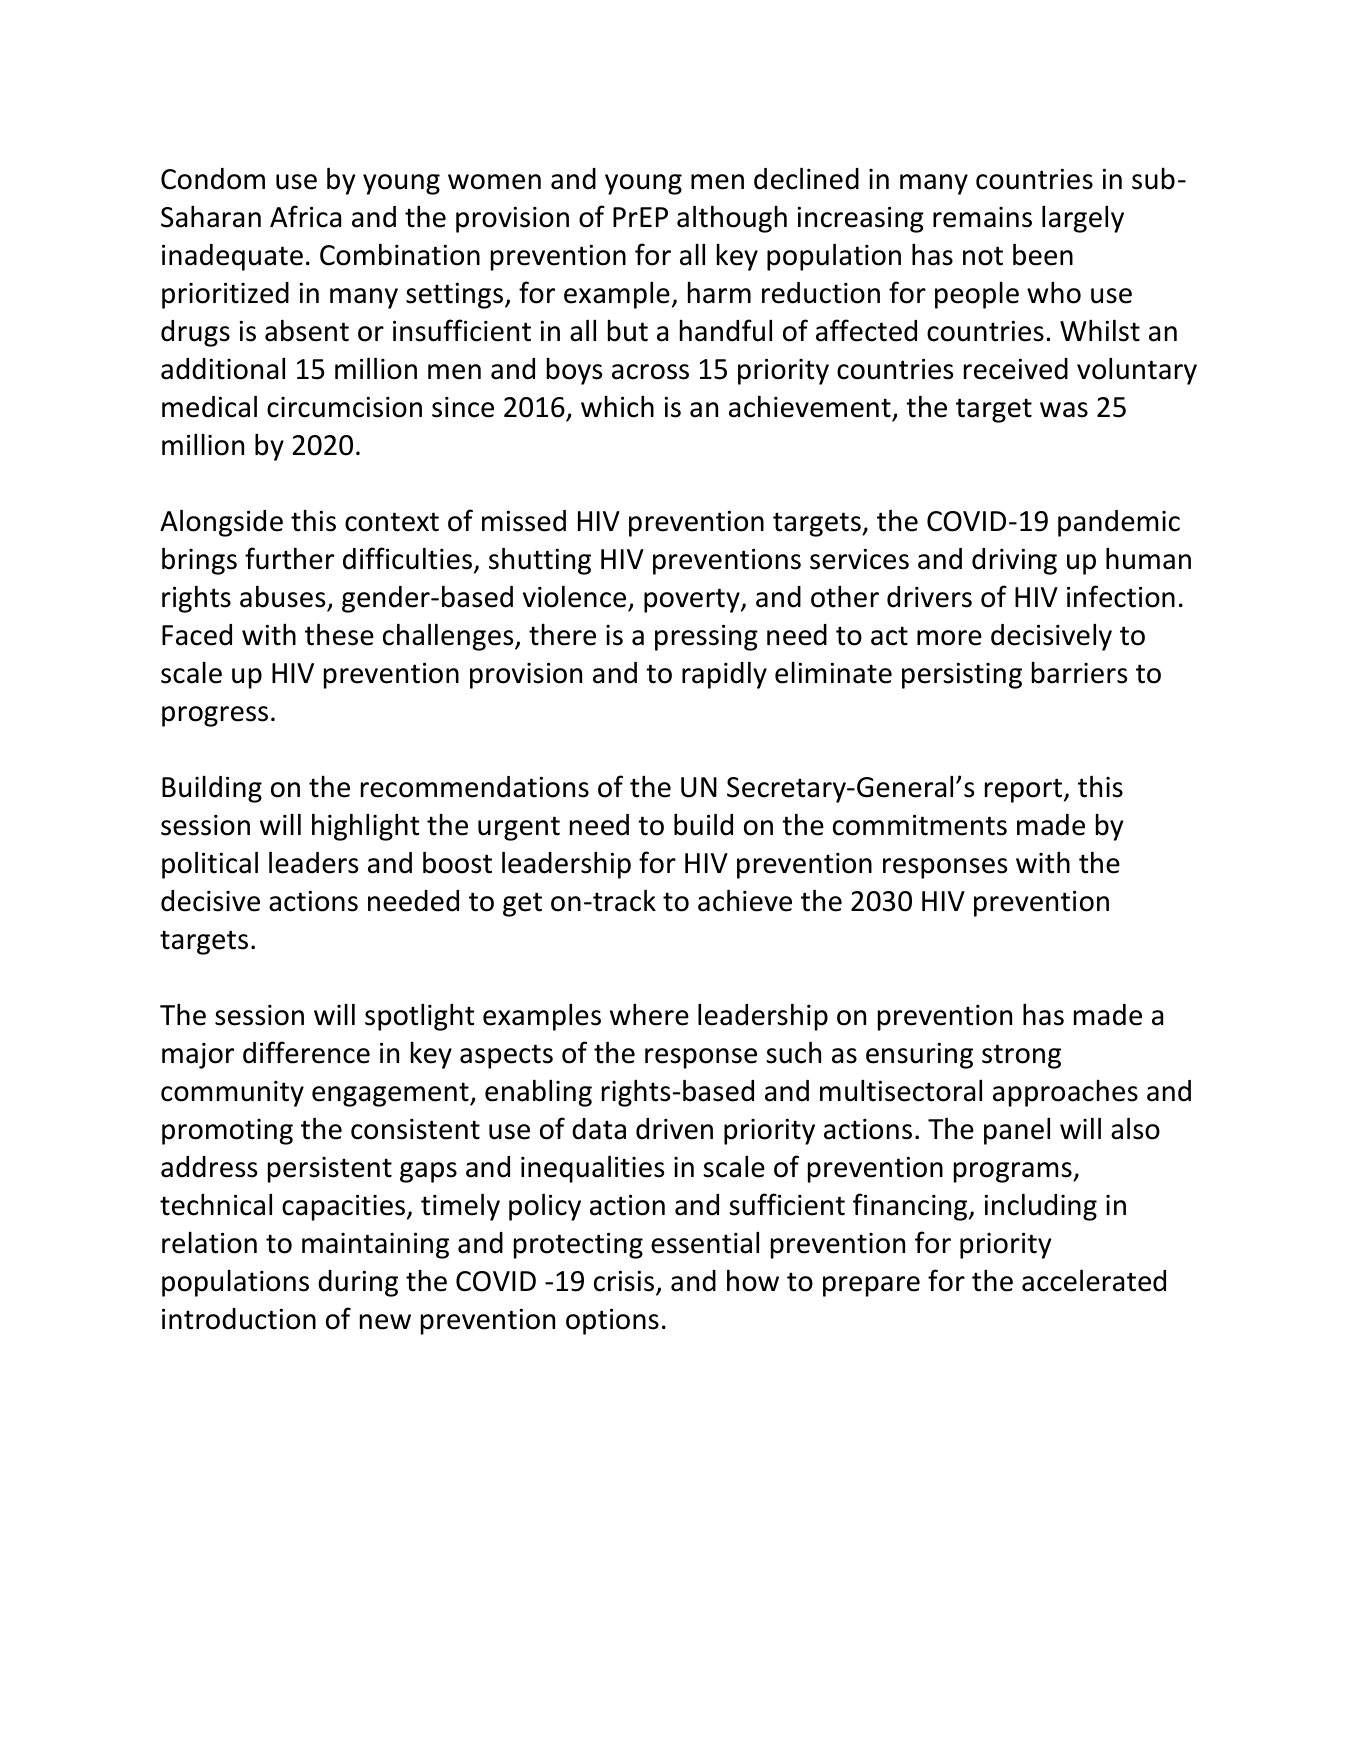 This screenshot has height=1761, width=1361. I want to click on although, so click(732, 219).
